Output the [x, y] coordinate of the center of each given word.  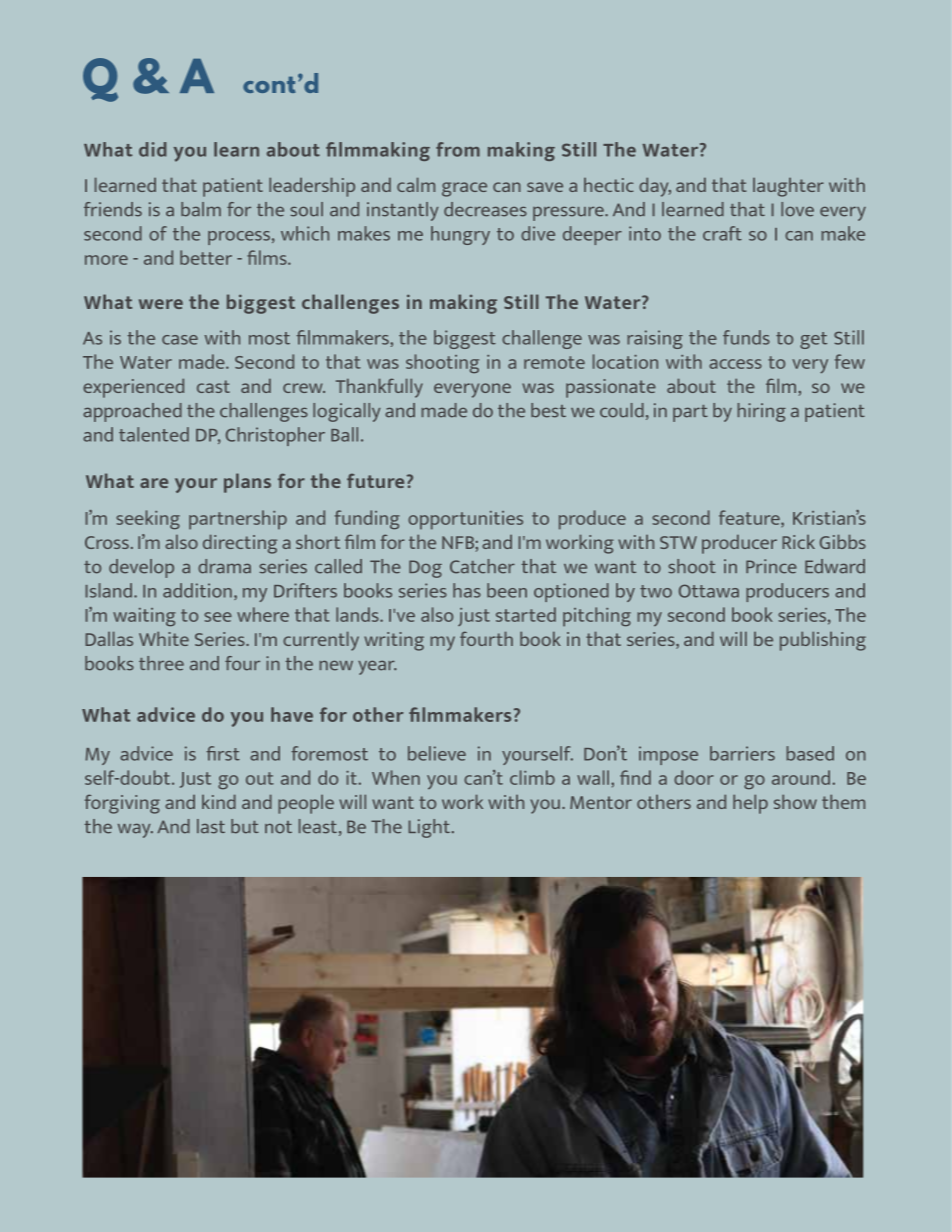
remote [554, 362]
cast [213, 386]
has [467, 590]
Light [429, 828]
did [153, 149]
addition [197, 590]
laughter [788, 187]
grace [464, 189]
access [735, 364]
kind [219, 802]
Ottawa [709, 591]
